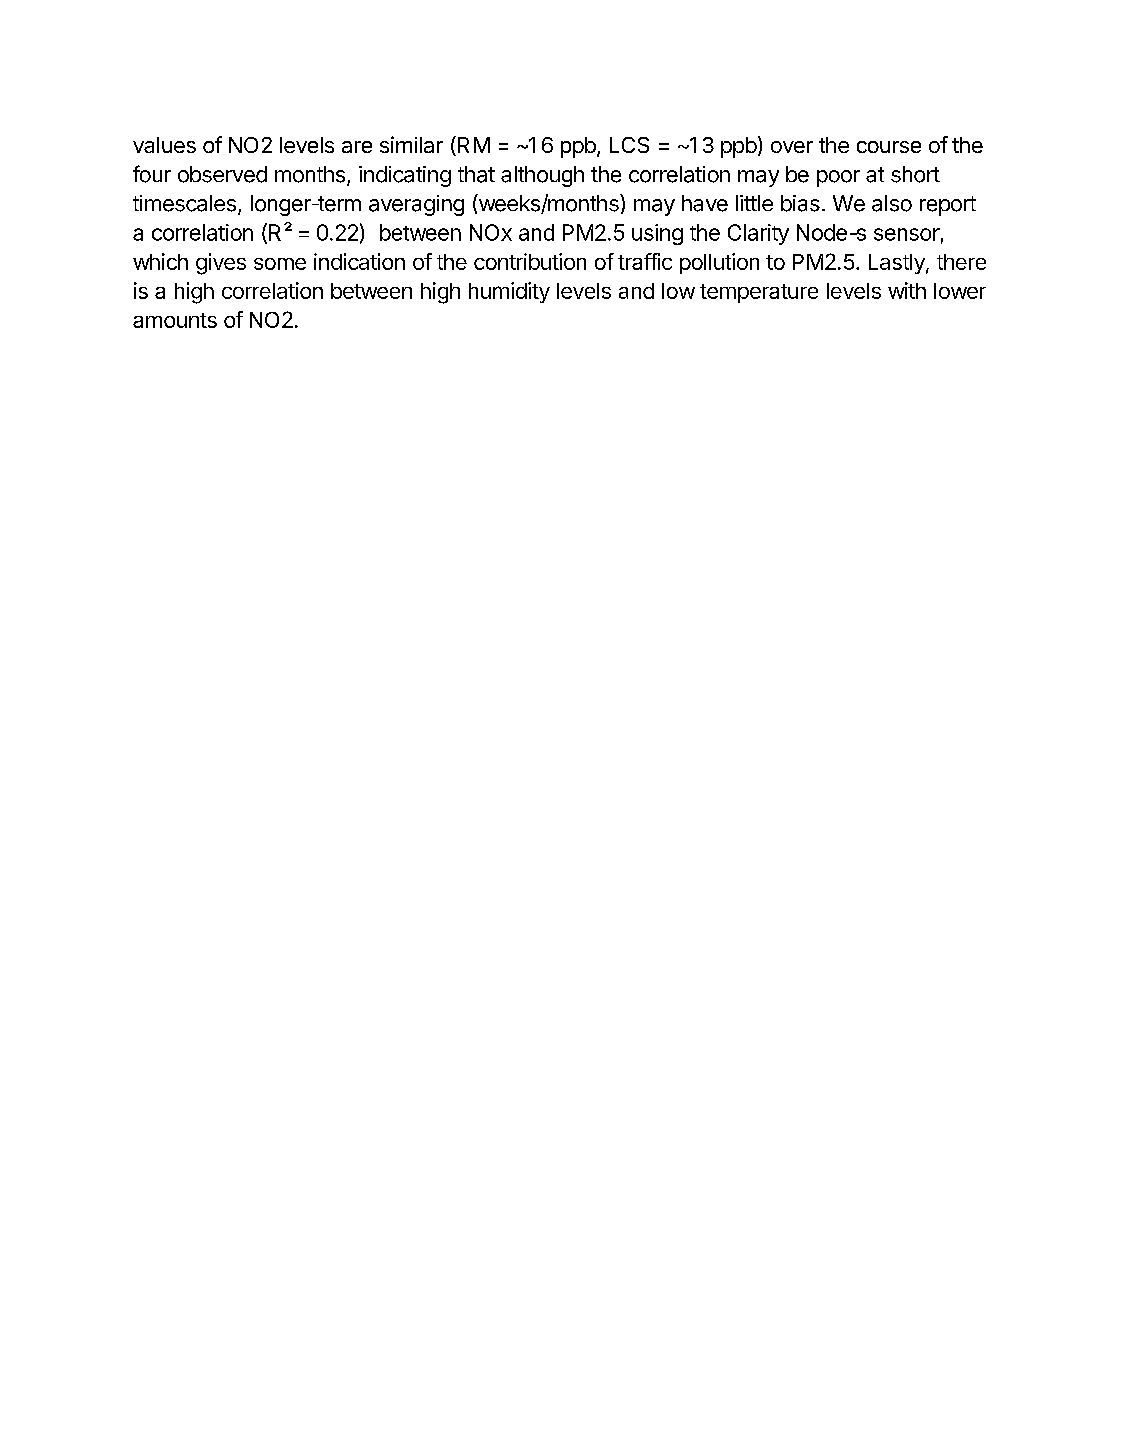  What do you see at coordinates (184, 203) in the document?
I see `timescales` at bounding box center [184, 203].
